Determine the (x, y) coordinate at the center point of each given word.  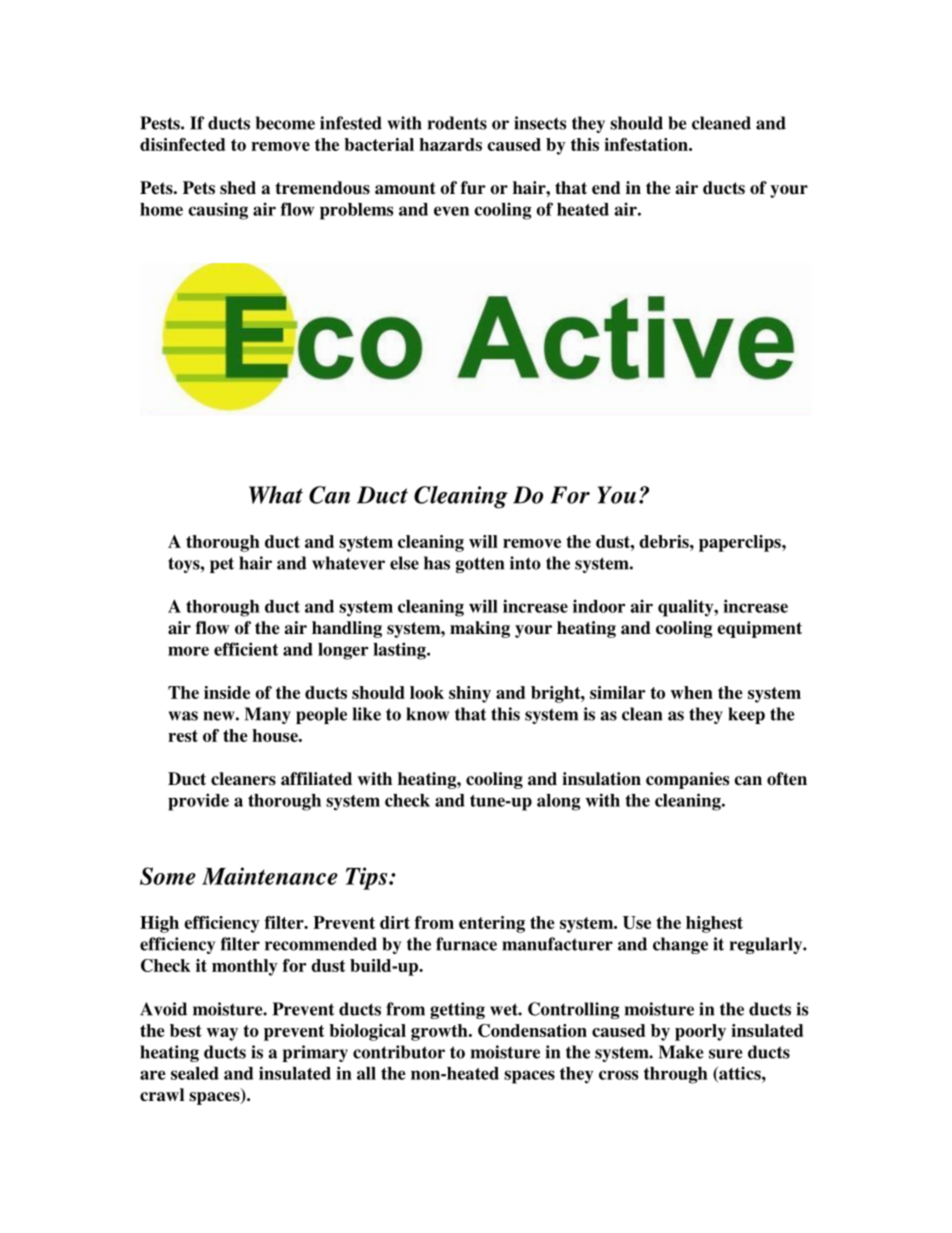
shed (238, 188)
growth (440, 1032)
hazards (450, 144)
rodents (457, 123)
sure (726, 1054)
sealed (195, 1073)
